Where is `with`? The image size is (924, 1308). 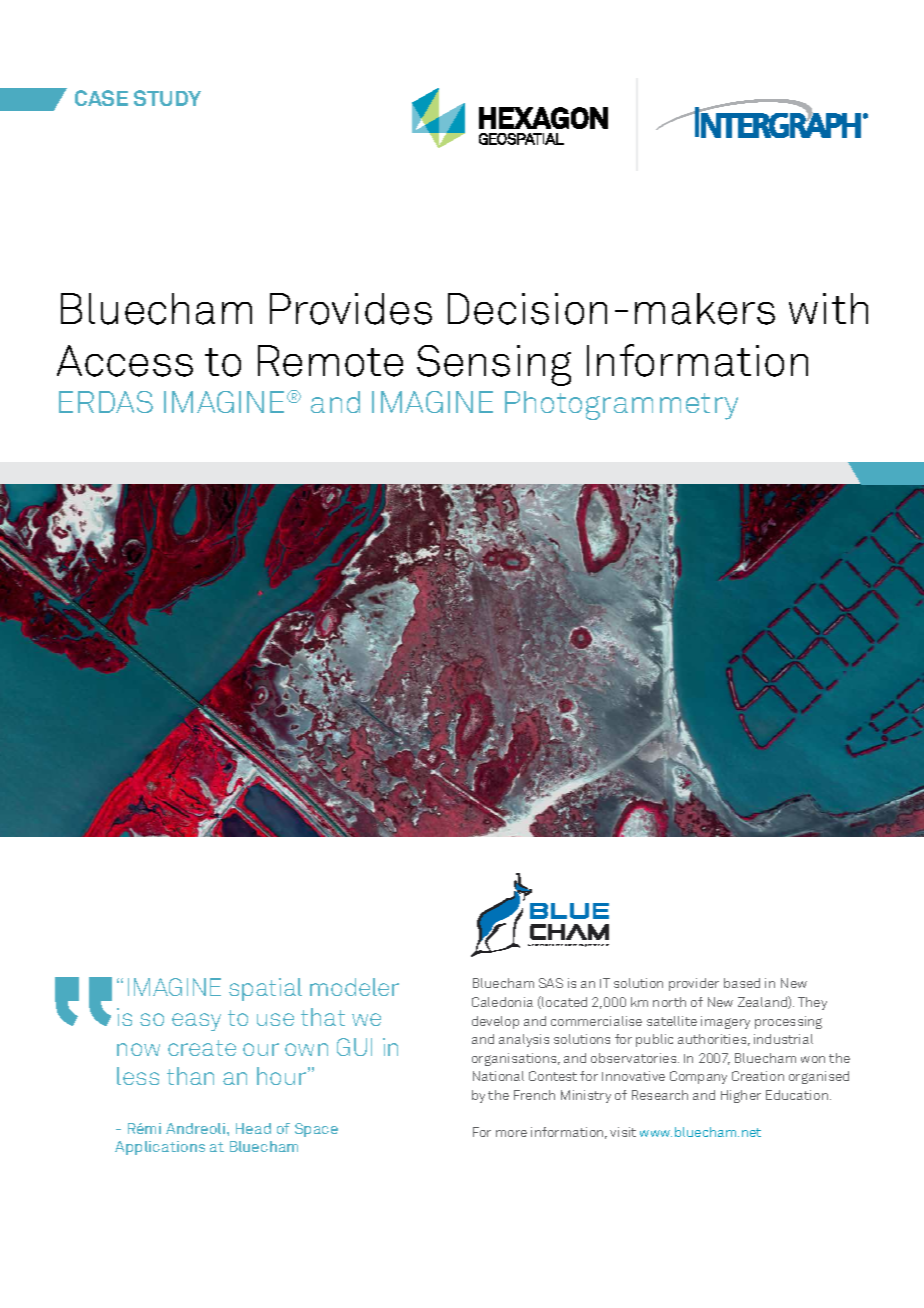
with is located at coordinates (828, 308).
